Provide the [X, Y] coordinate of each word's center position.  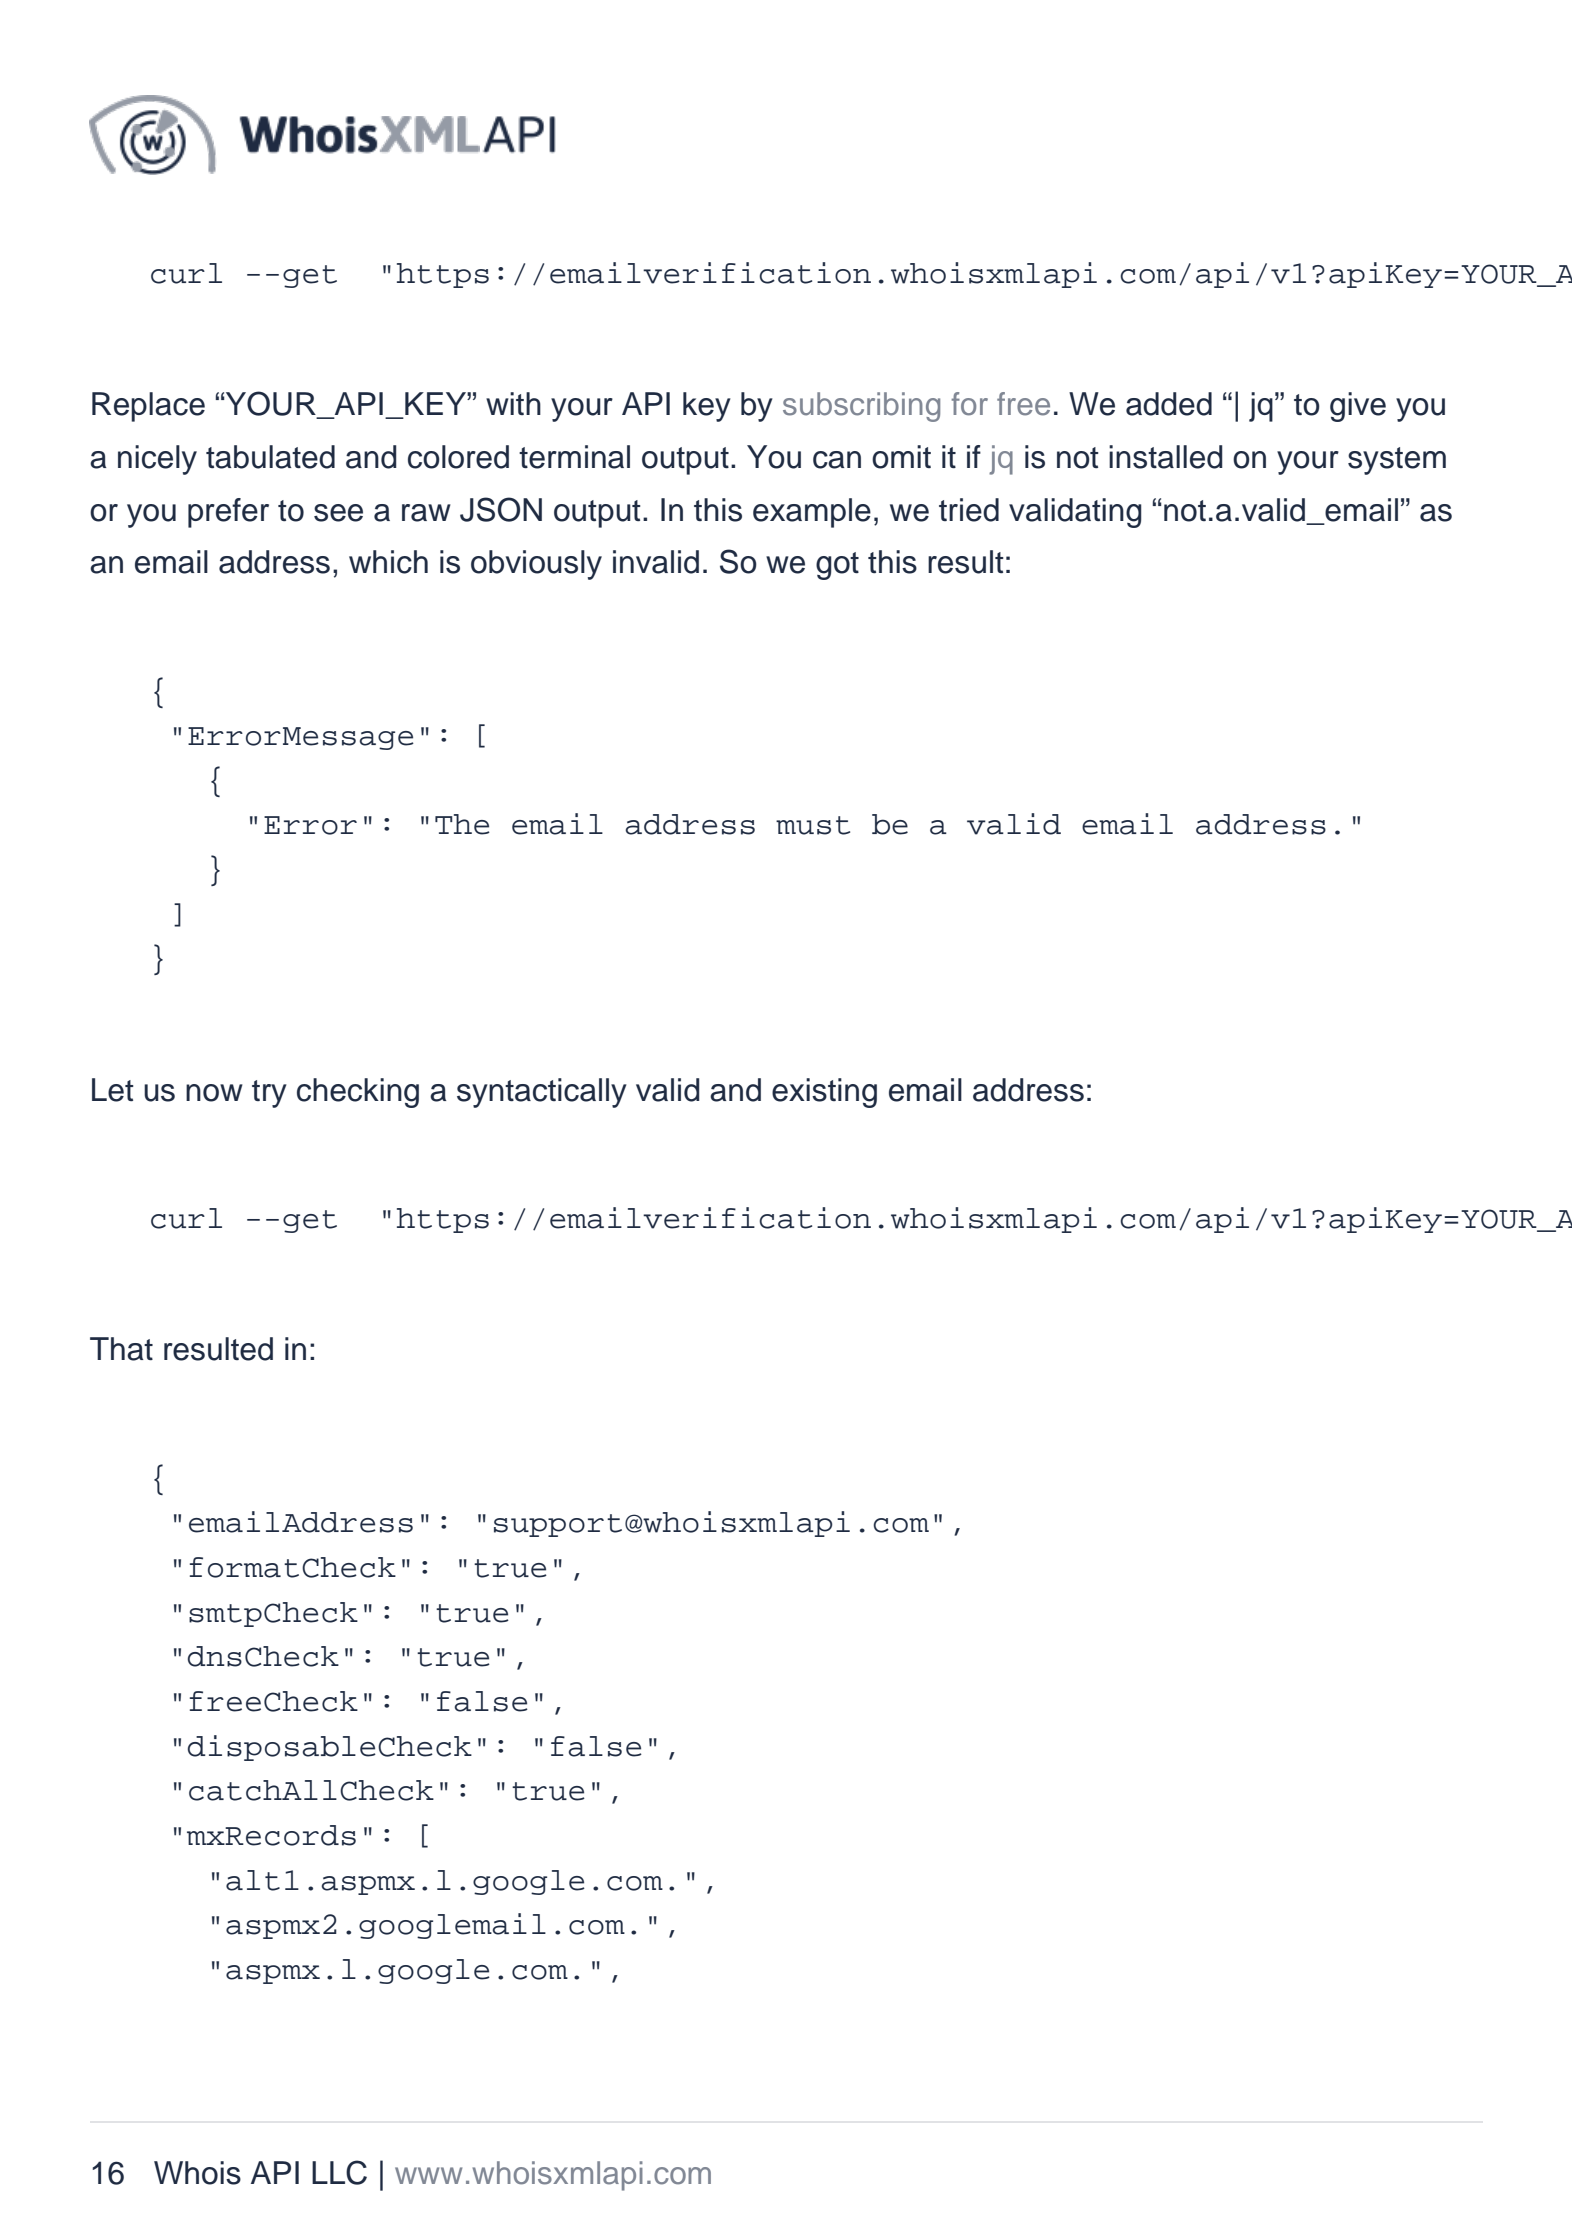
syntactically [542, 1093]
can [837, 460]
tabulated [270, 457]
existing [824, 1093]
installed [1166, 457]
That [121, 1349]
